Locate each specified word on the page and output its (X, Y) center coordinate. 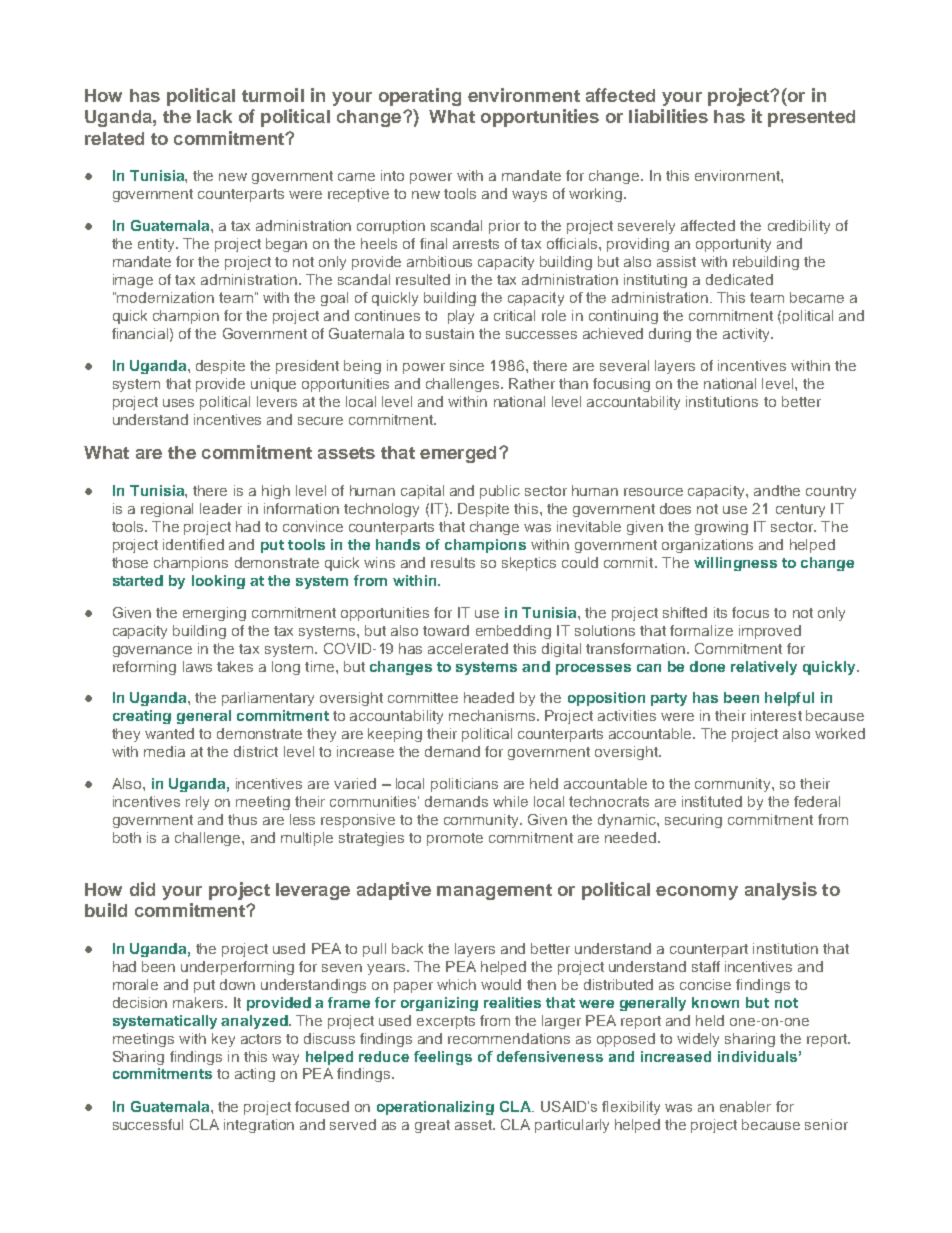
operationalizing (435, 1108)
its (720, 612)
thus (242, 819)
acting (255, 1075)
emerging (214, 614)
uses (178, 403)
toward (446, 630)
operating (420, 97)
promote (455, 839)
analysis (781, 891)
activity (747, 335)
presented (811, 118)
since (467, 365)
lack (214, 116)
